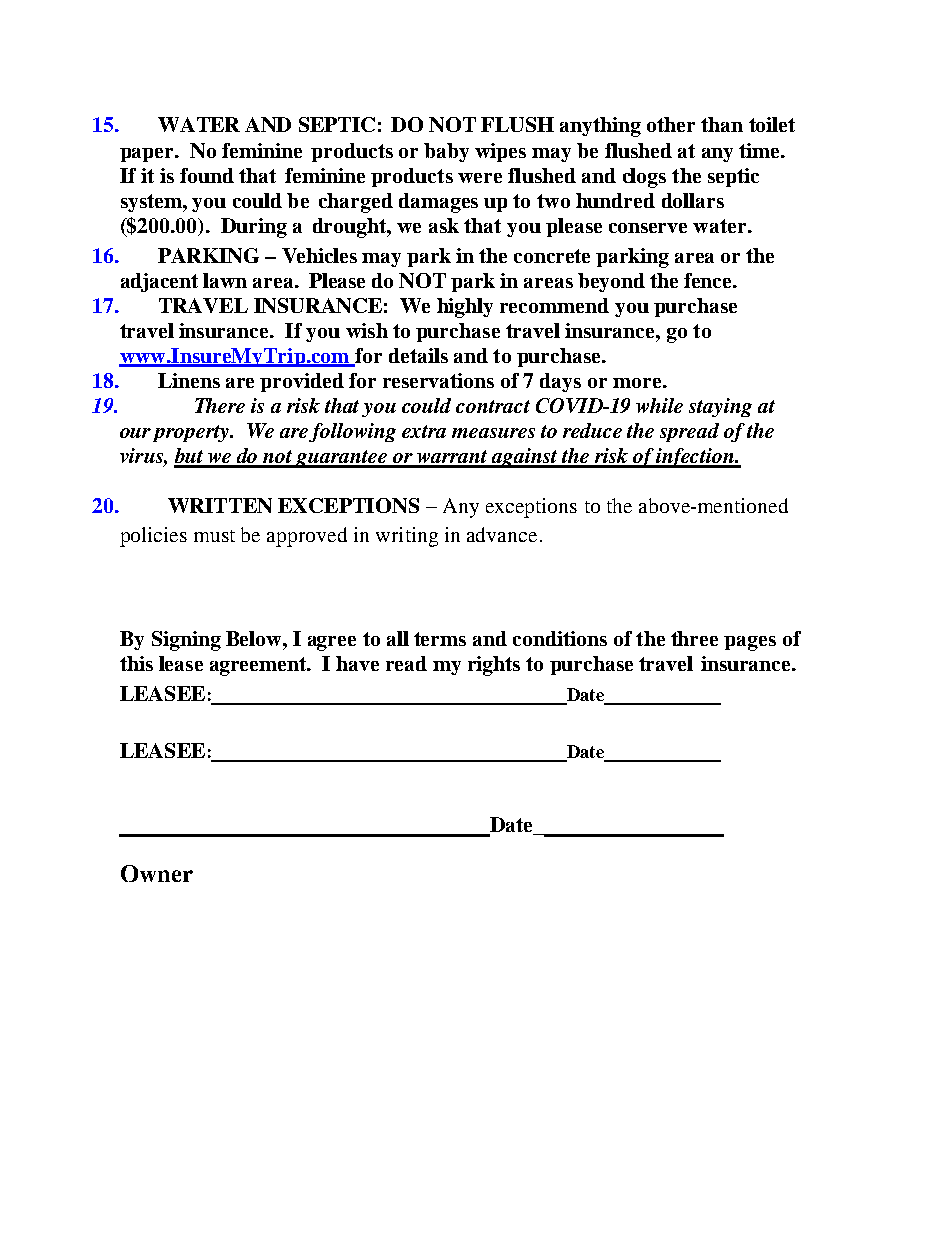 This screenshot has width=952, height=1233. Describe the element at coordinates (225, 280) in the screenshot. I see `lawn` at that location.
